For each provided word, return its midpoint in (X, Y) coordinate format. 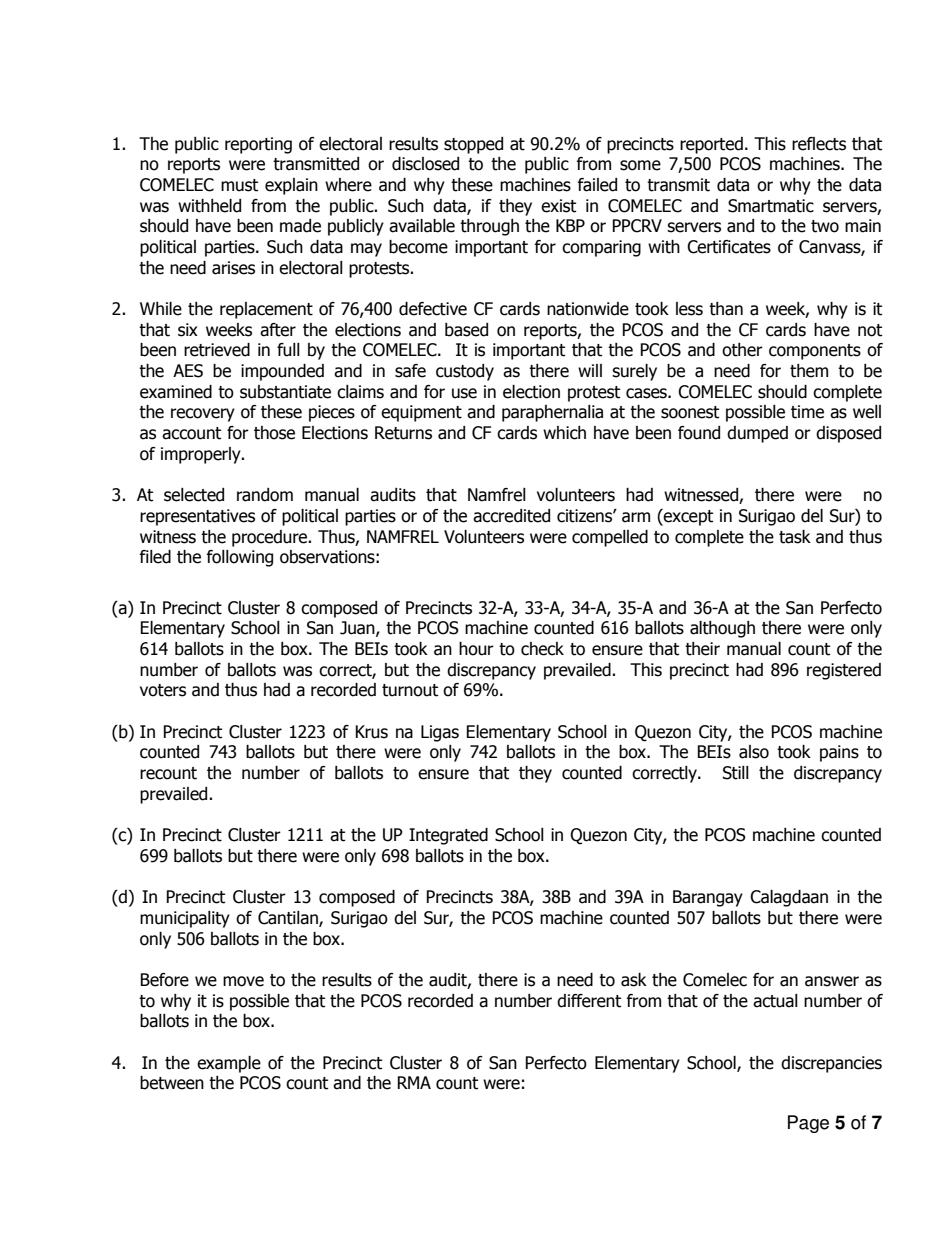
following (240, 558)
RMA (414, 1082)
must (239, 185)
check (542, 649)
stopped (473, 145)
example (229, 1064)
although (722, 629)
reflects (819, 144)
